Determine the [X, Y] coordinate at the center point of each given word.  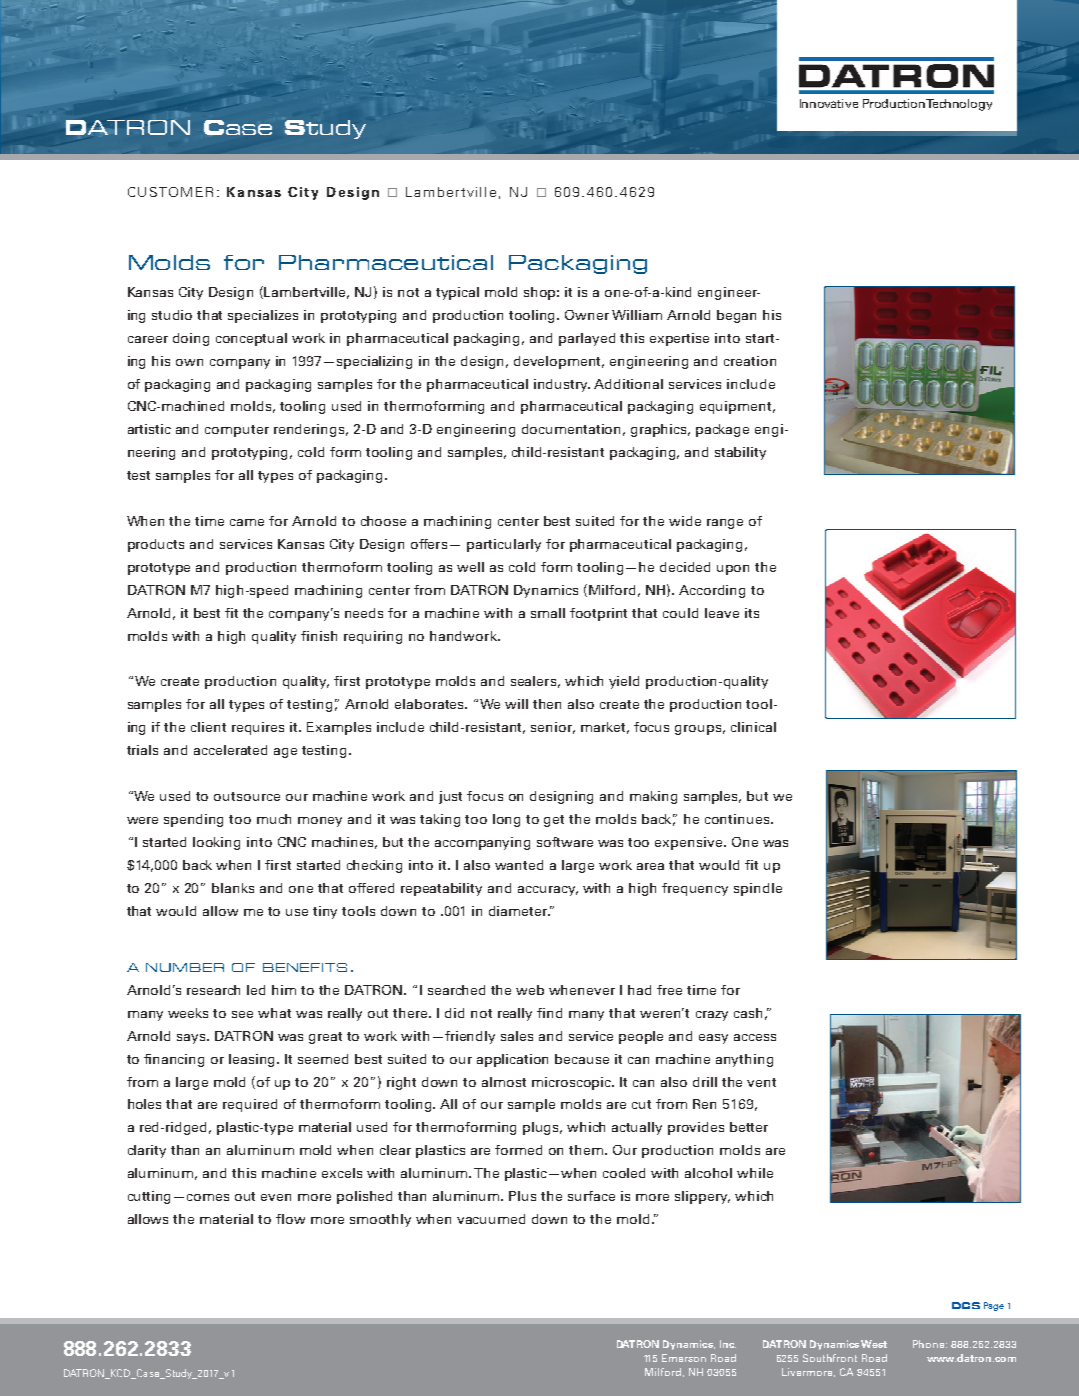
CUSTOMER [170, 192]
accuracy [548, 891]
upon [733, 570]
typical [457, 293]
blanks [233, 888]
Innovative [829, 103]
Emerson [684, 1358]
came [247, 522]
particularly [504, 545]
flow [290, 1219]
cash [748, 1013]
